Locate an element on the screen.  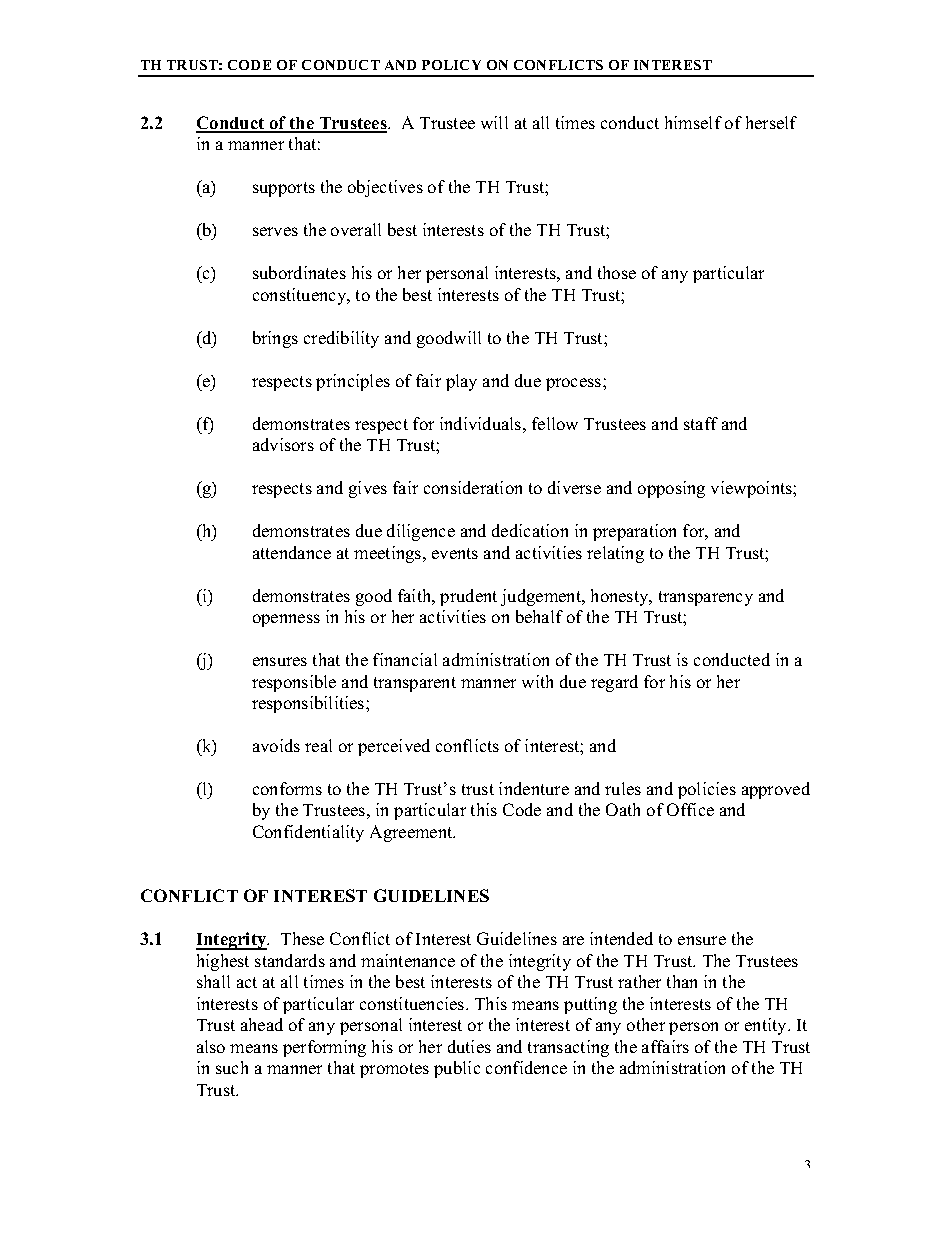
policies is located at coordinates (707, 790).
